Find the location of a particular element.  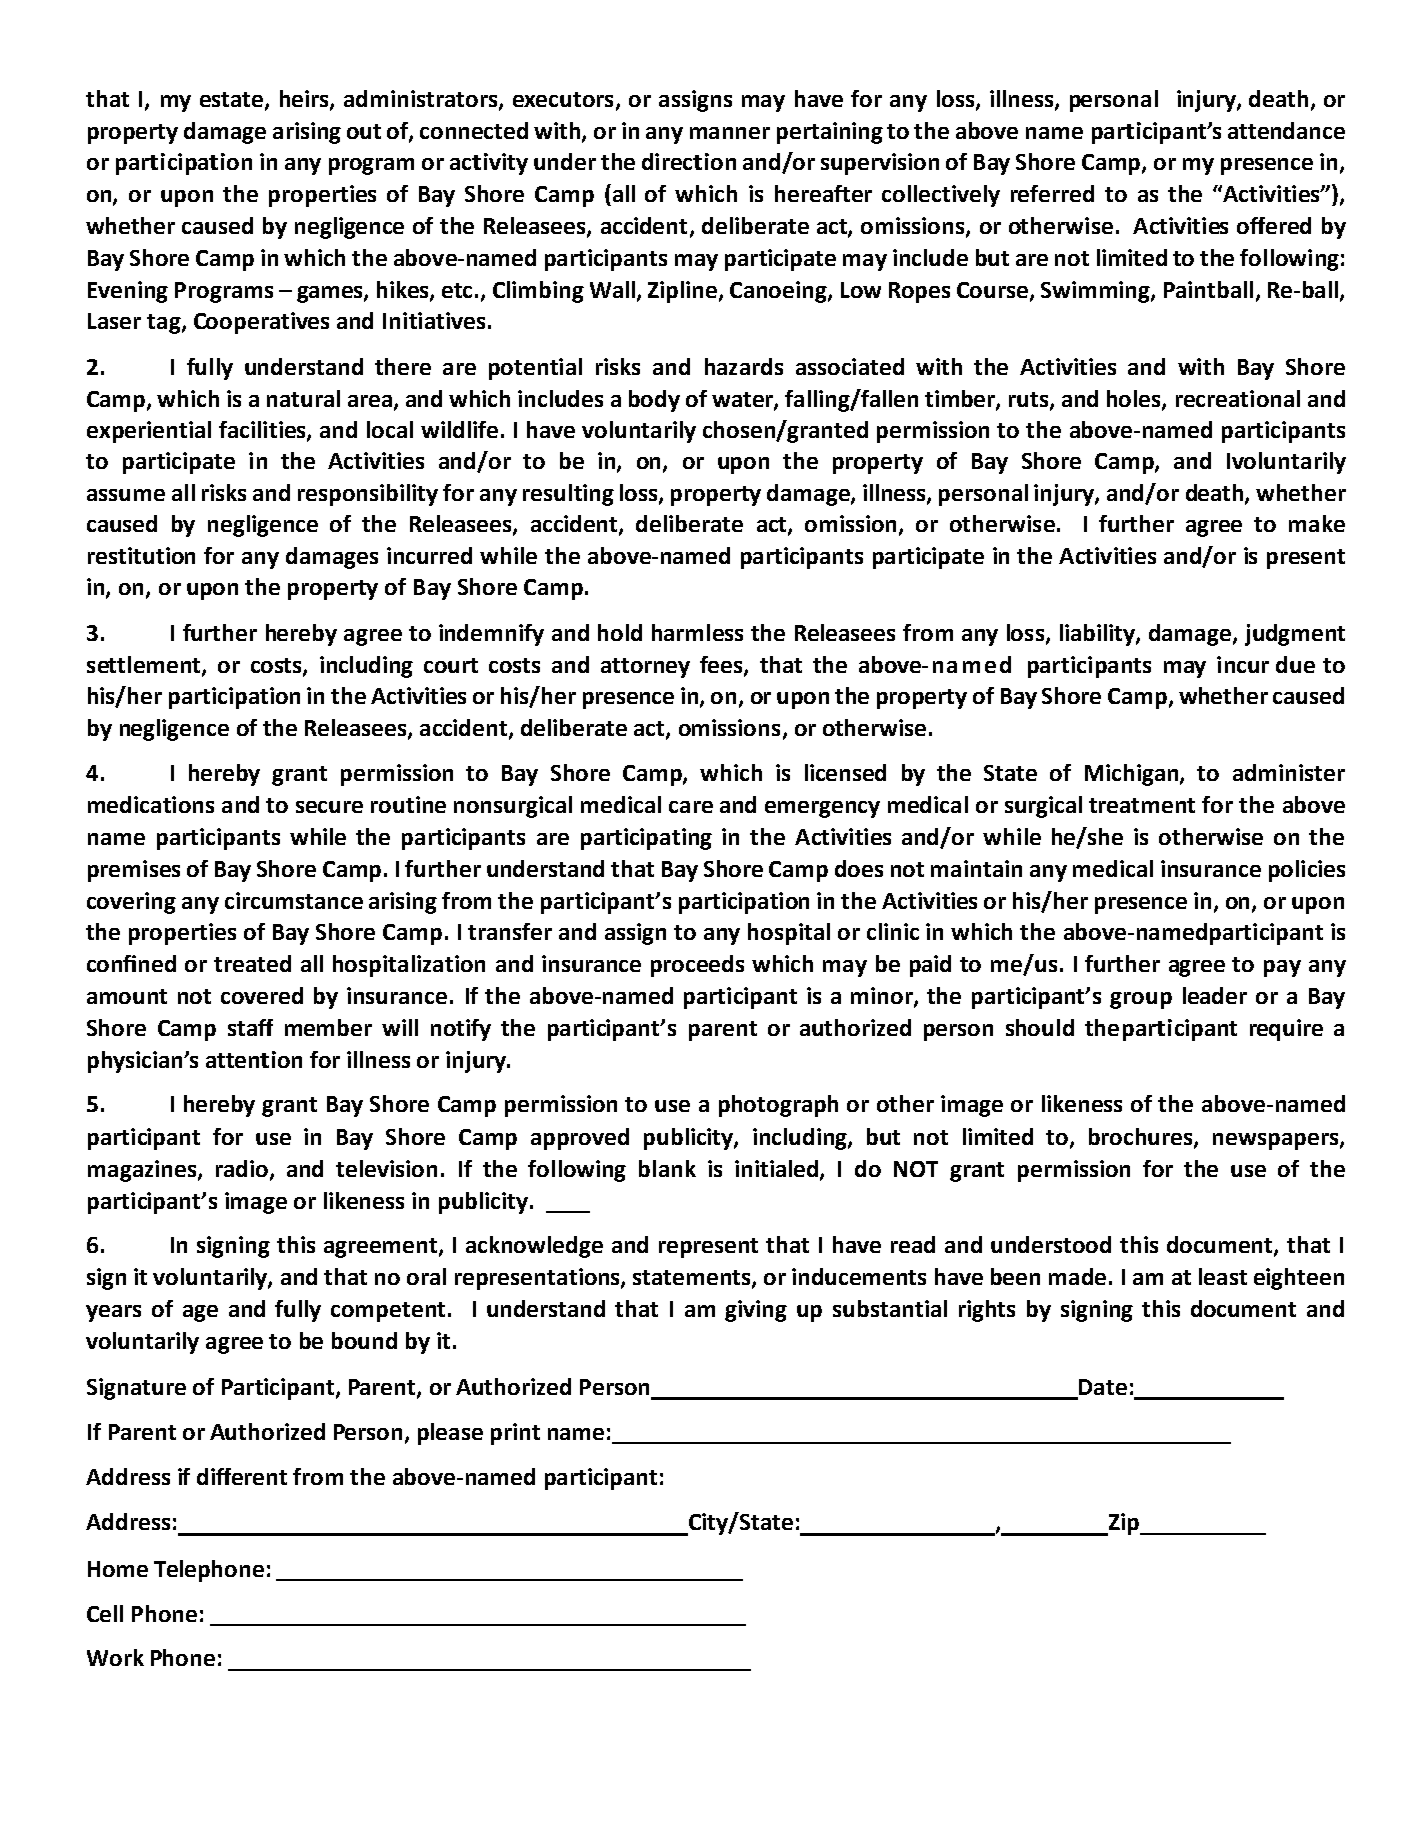

manner is located at coordinates (730, 133).
